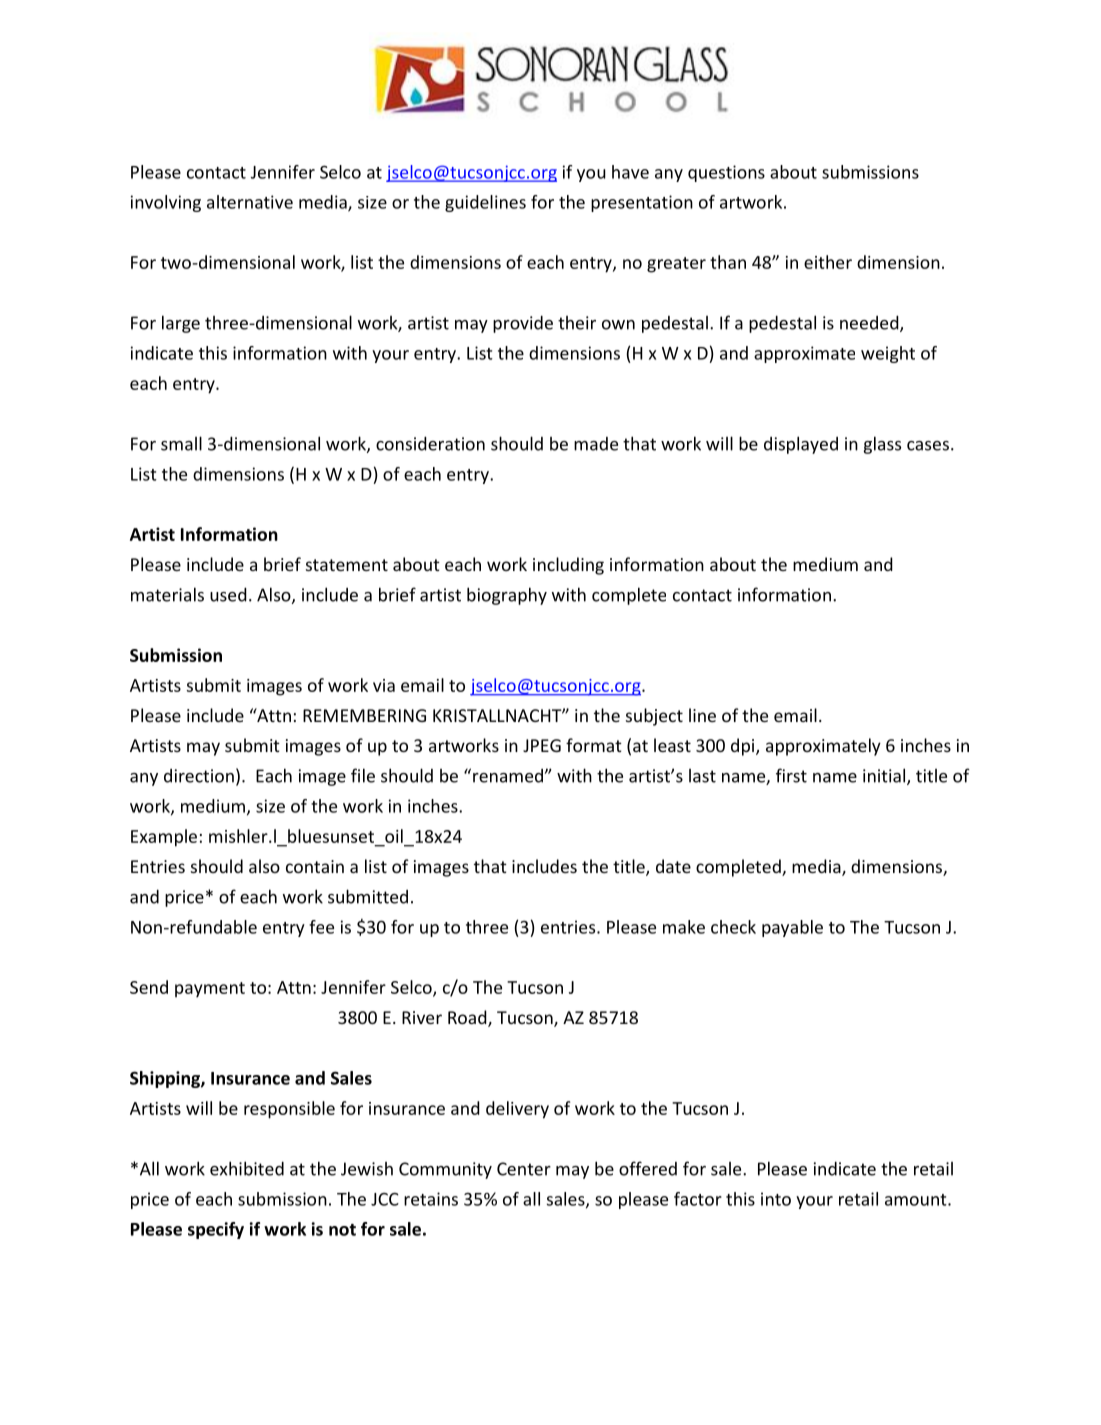 The height and width of the screenshot is (1425, 1101). I want to click on made, so click(596, 444).
